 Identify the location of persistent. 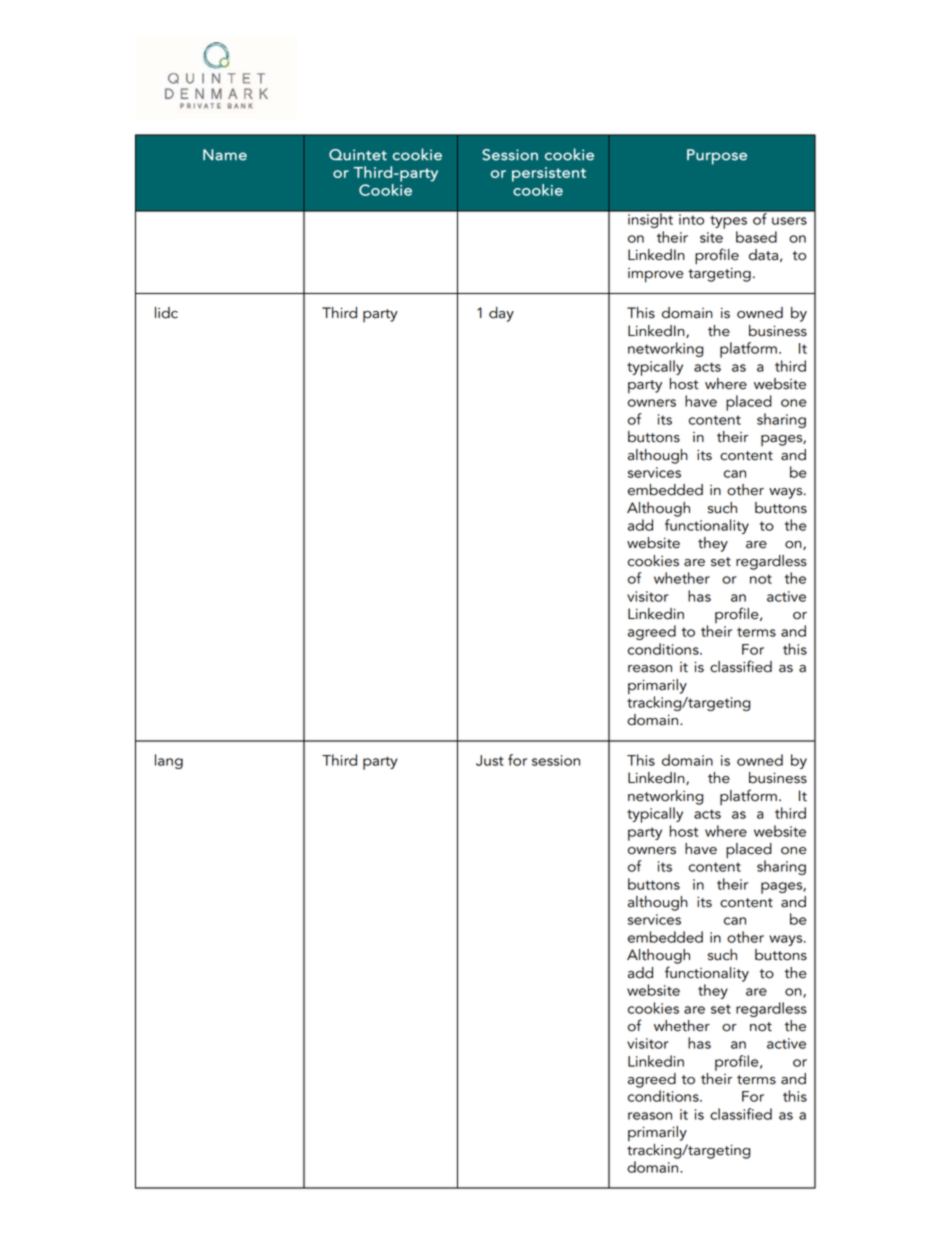
(549, 174).
